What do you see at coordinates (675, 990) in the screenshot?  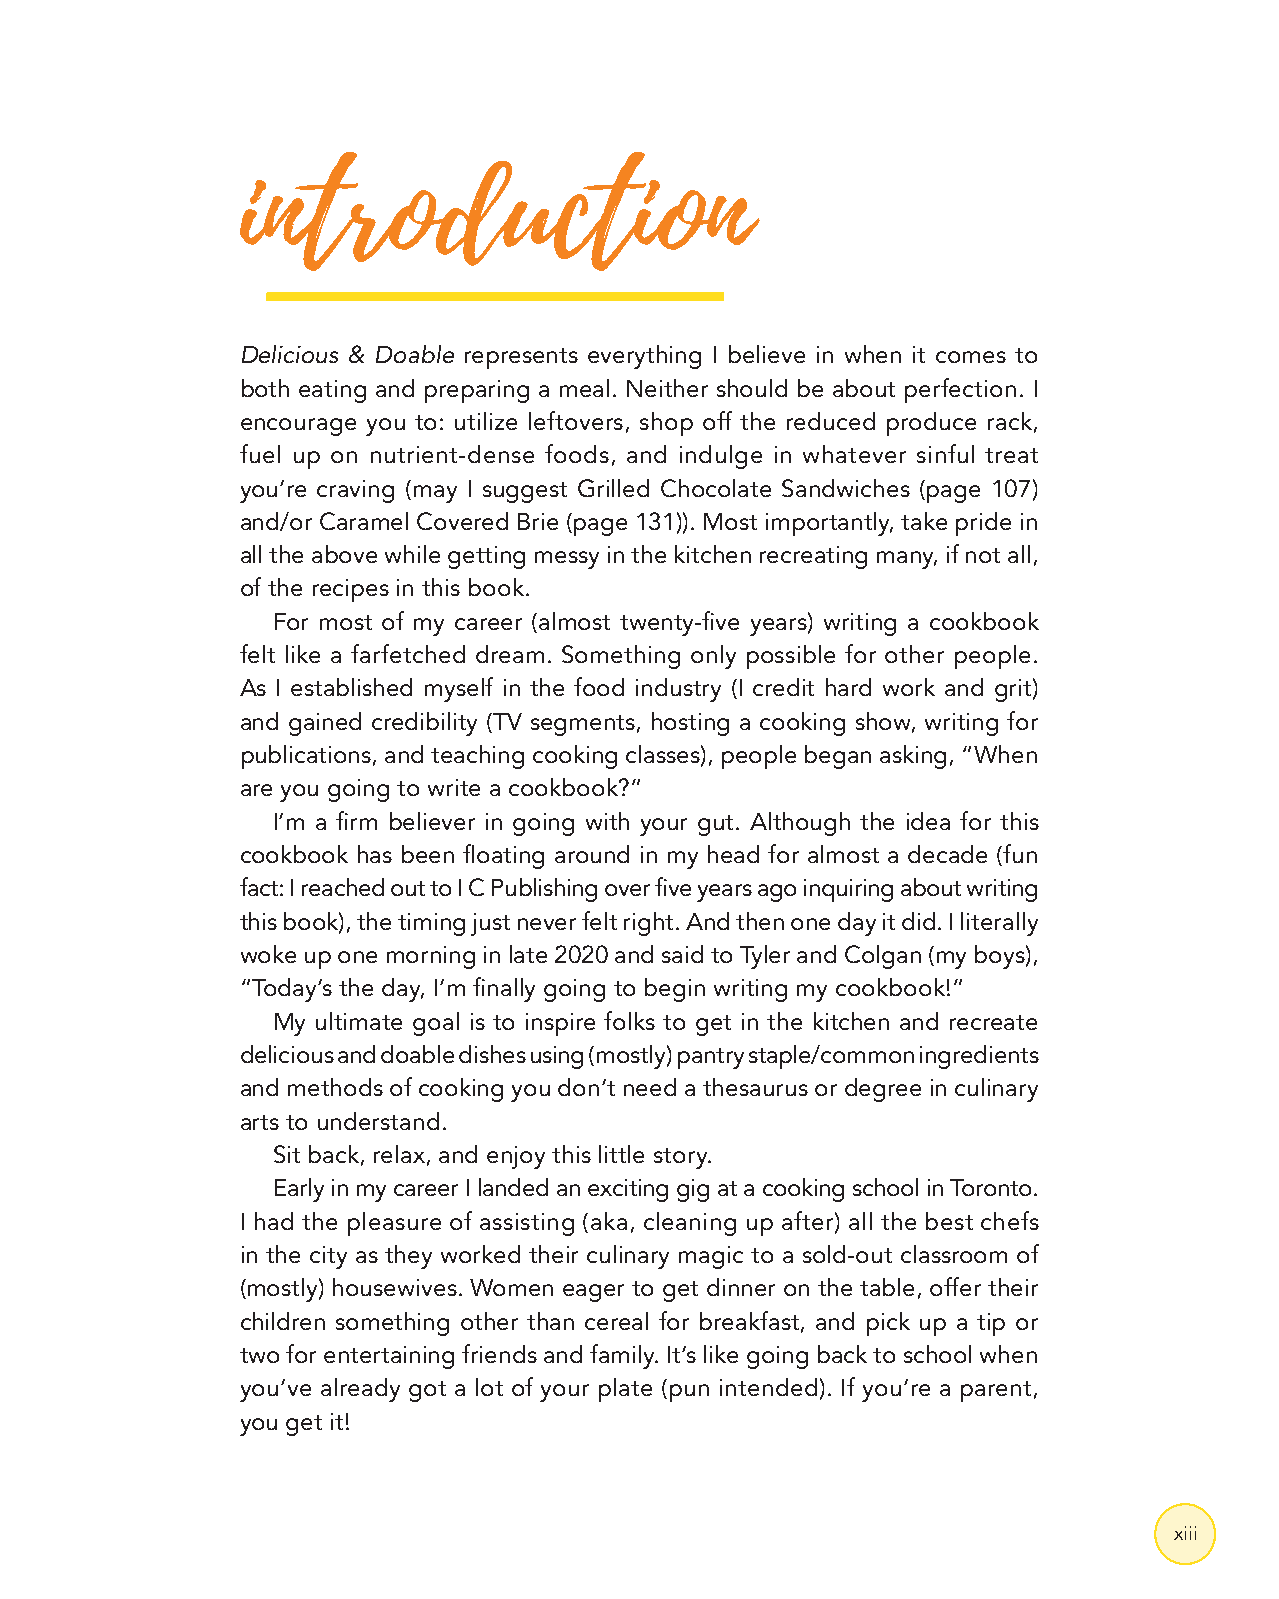 I see `begin` at bounding box center [675, 990].
